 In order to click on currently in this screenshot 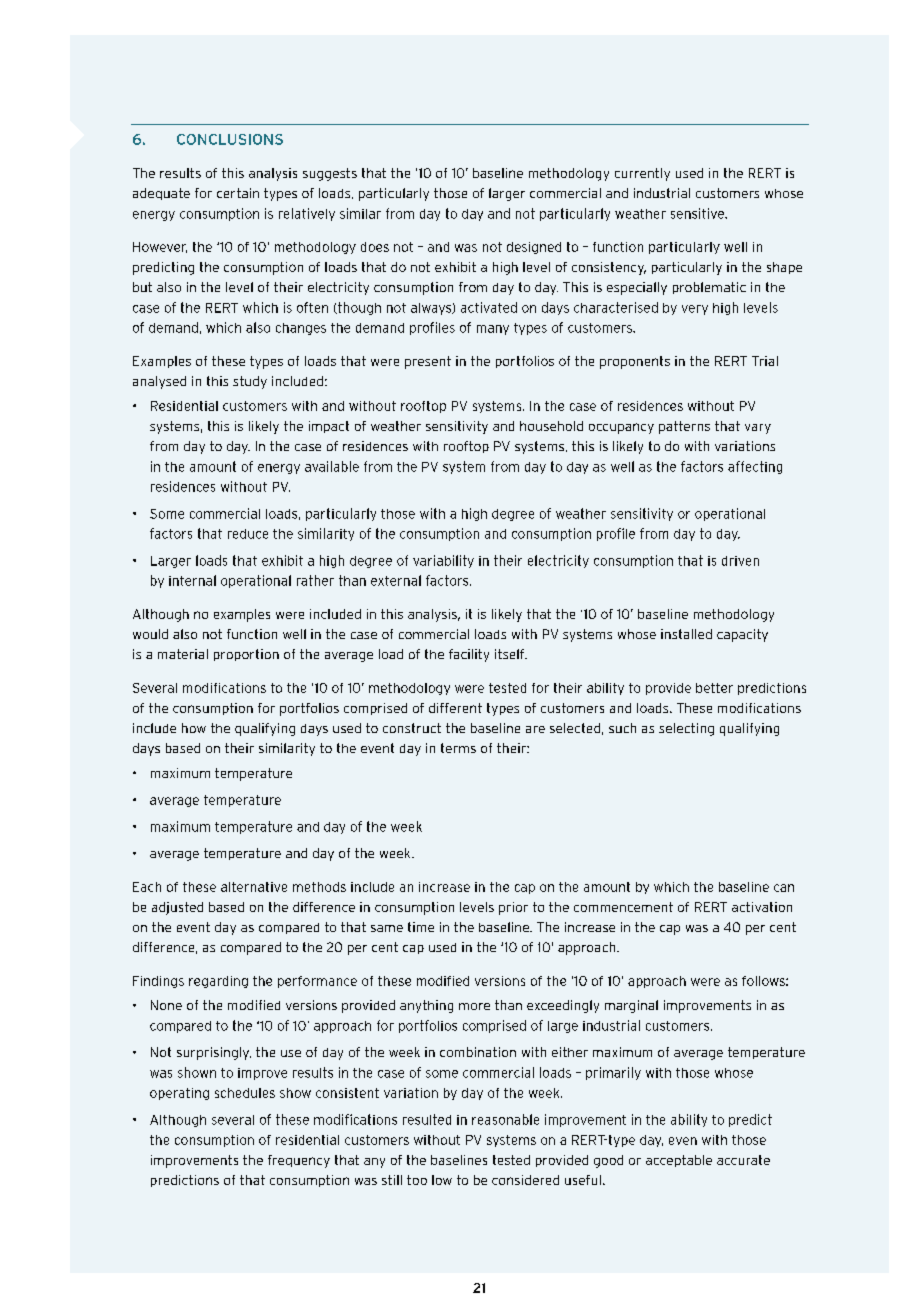, I will do `click(642, 174)`.
